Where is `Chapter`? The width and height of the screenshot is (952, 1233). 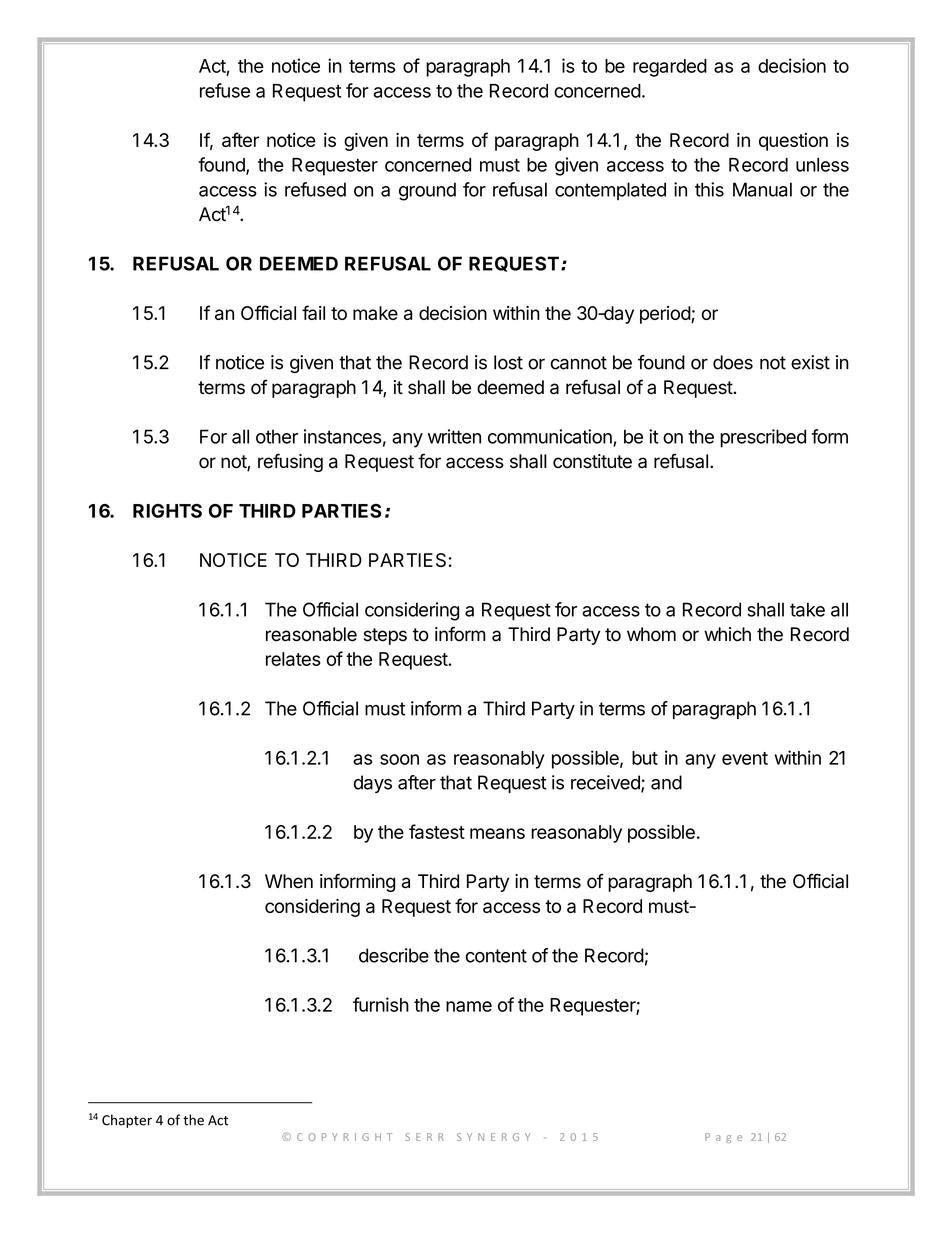 Chapter is located at coordinates (127, 1121).
